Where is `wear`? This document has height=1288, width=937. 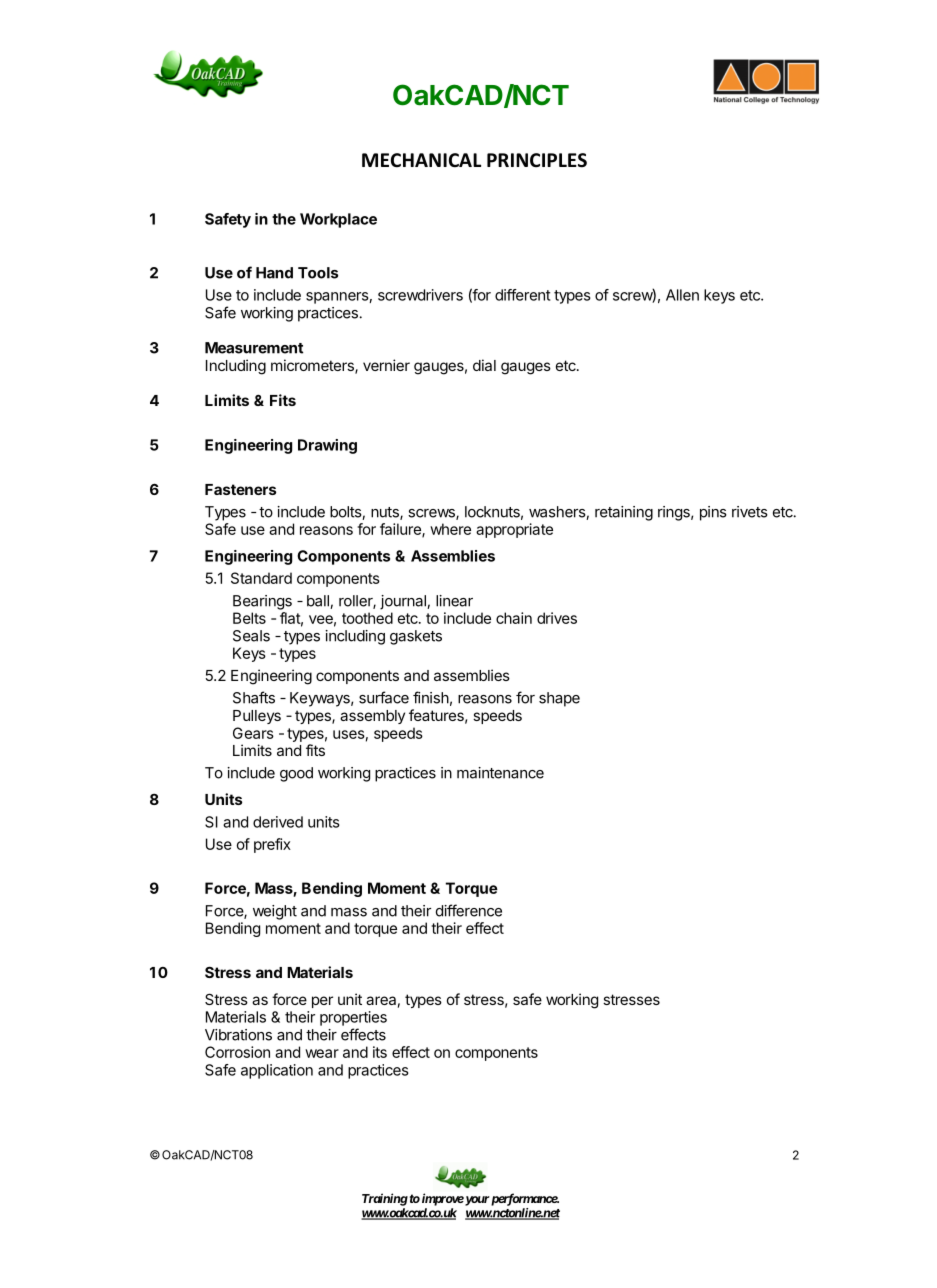
wear is located at coordinates (322, 1053).
